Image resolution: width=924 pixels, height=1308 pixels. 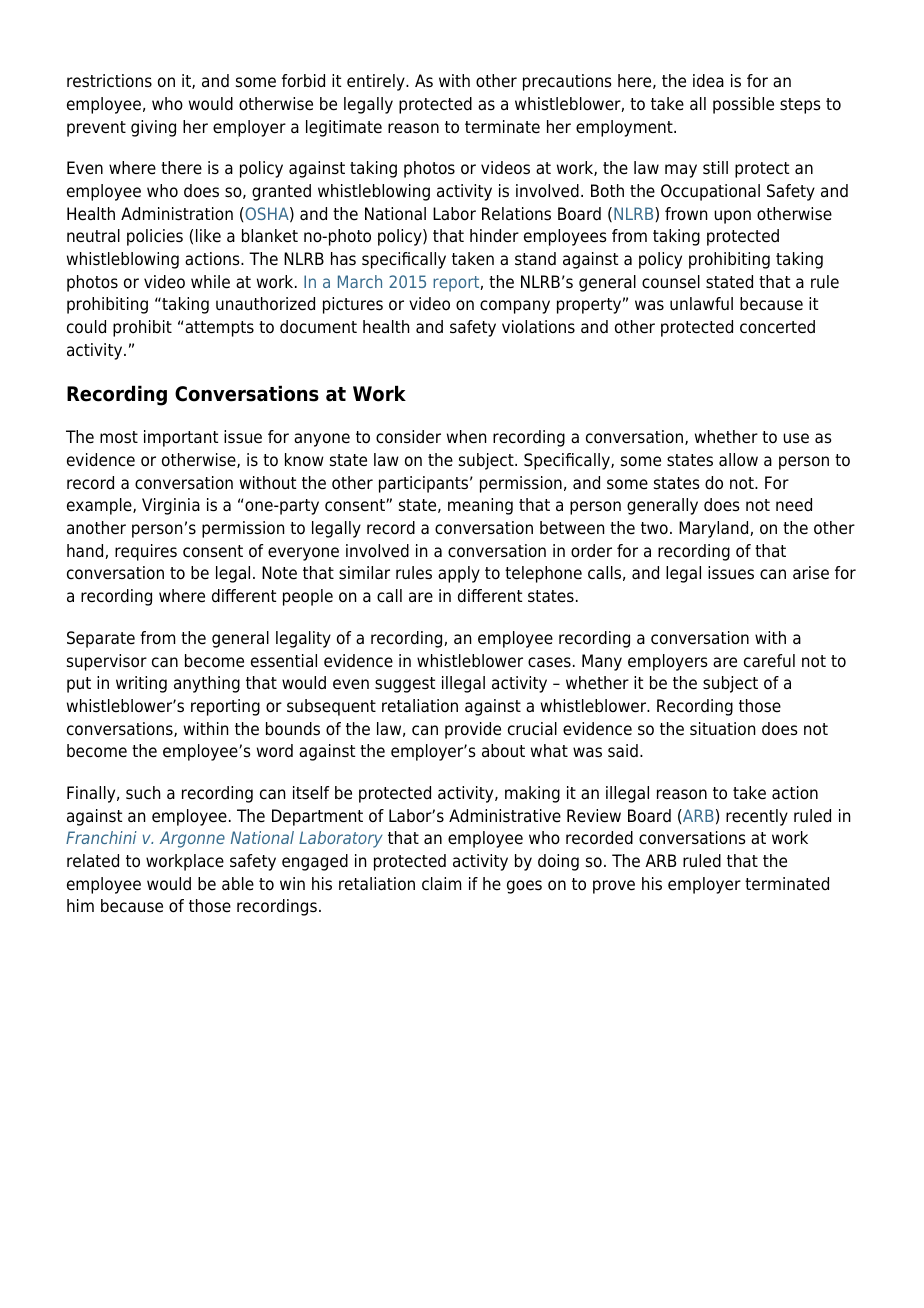 I want to click on allow, so click(x=738, y=460).
